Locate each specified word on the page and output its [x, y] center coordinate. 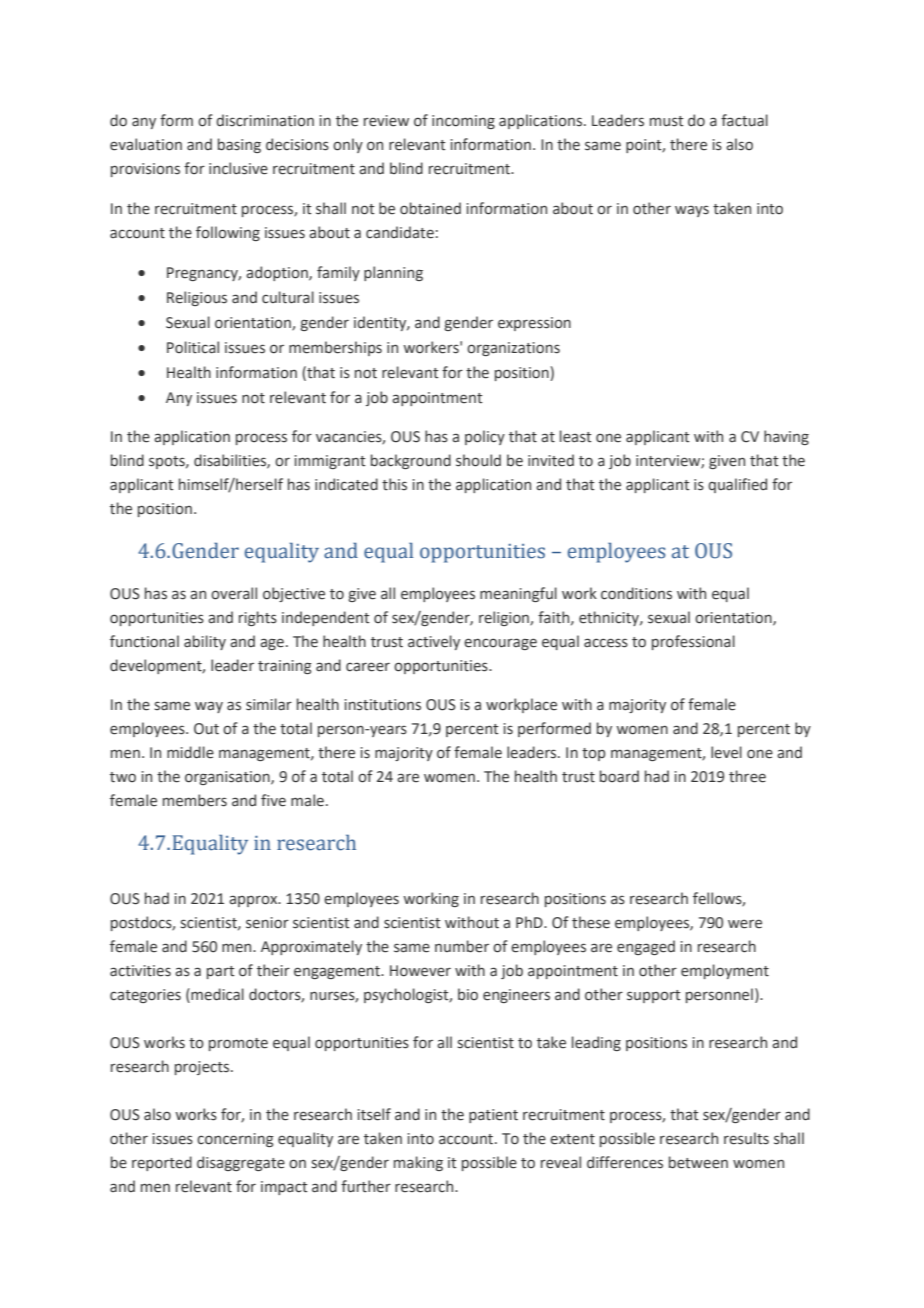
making [418, 1163]
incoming [463, 122]
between [698, 1162]
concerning [235, 1140]
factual [744, 120]
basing [239, 145]
